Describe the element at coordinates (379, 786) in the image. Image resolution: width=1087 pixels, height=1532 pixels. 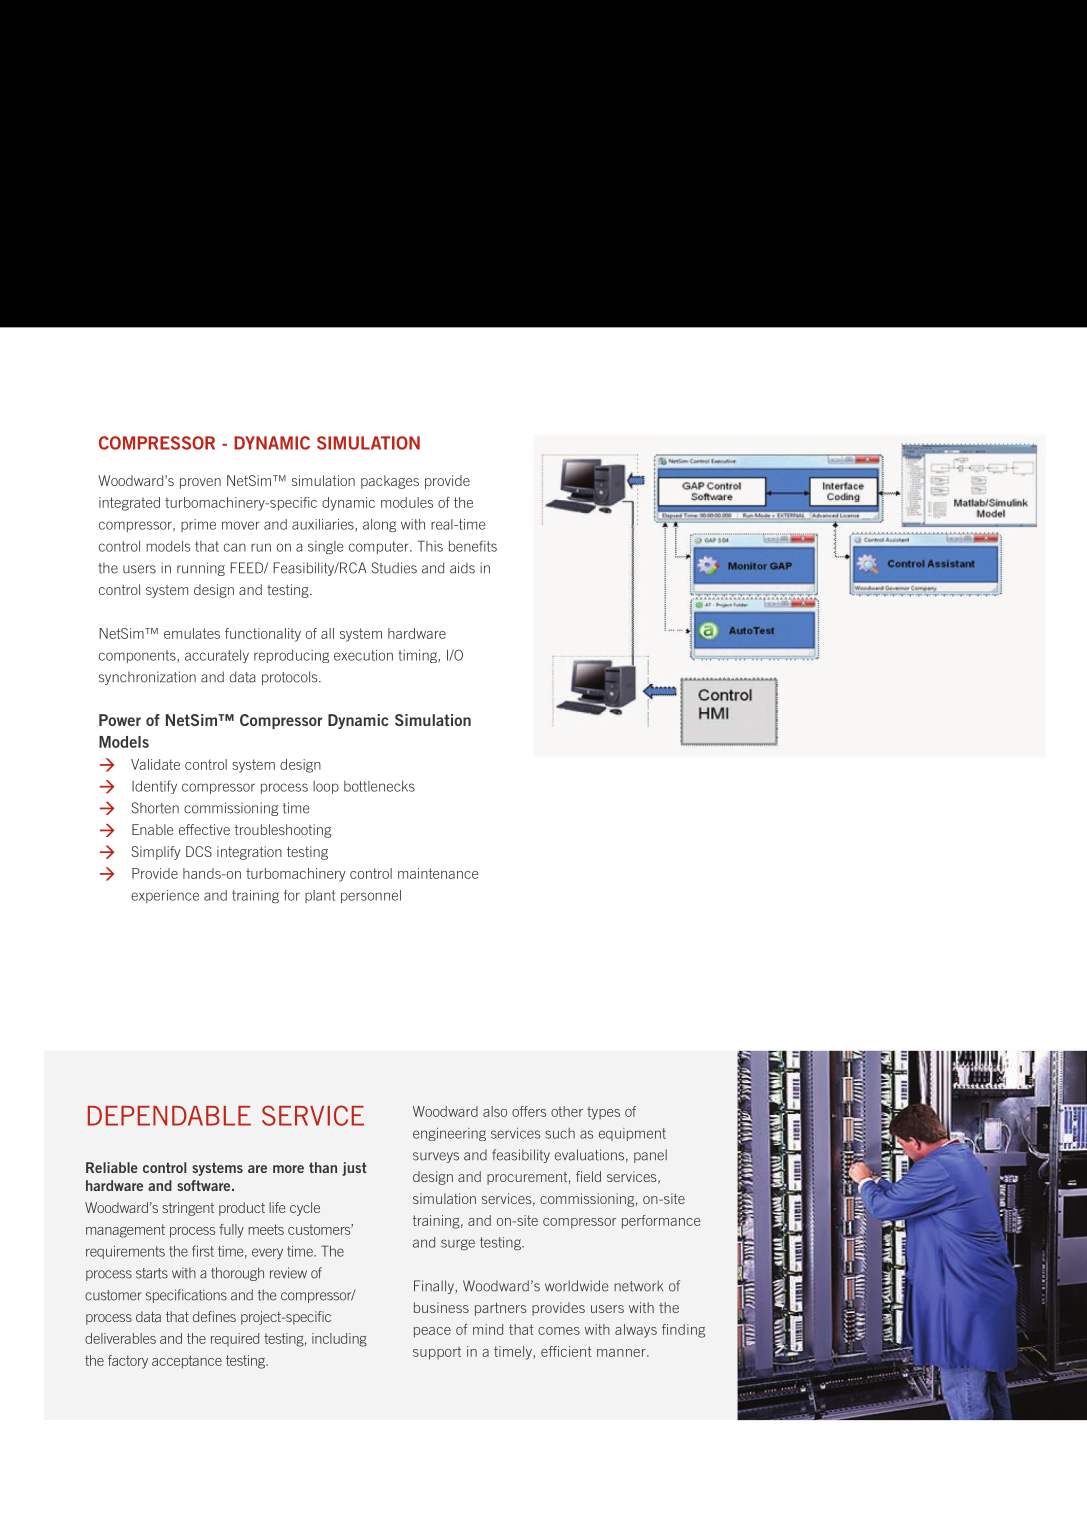
I see `bottlenecks` at that location.
